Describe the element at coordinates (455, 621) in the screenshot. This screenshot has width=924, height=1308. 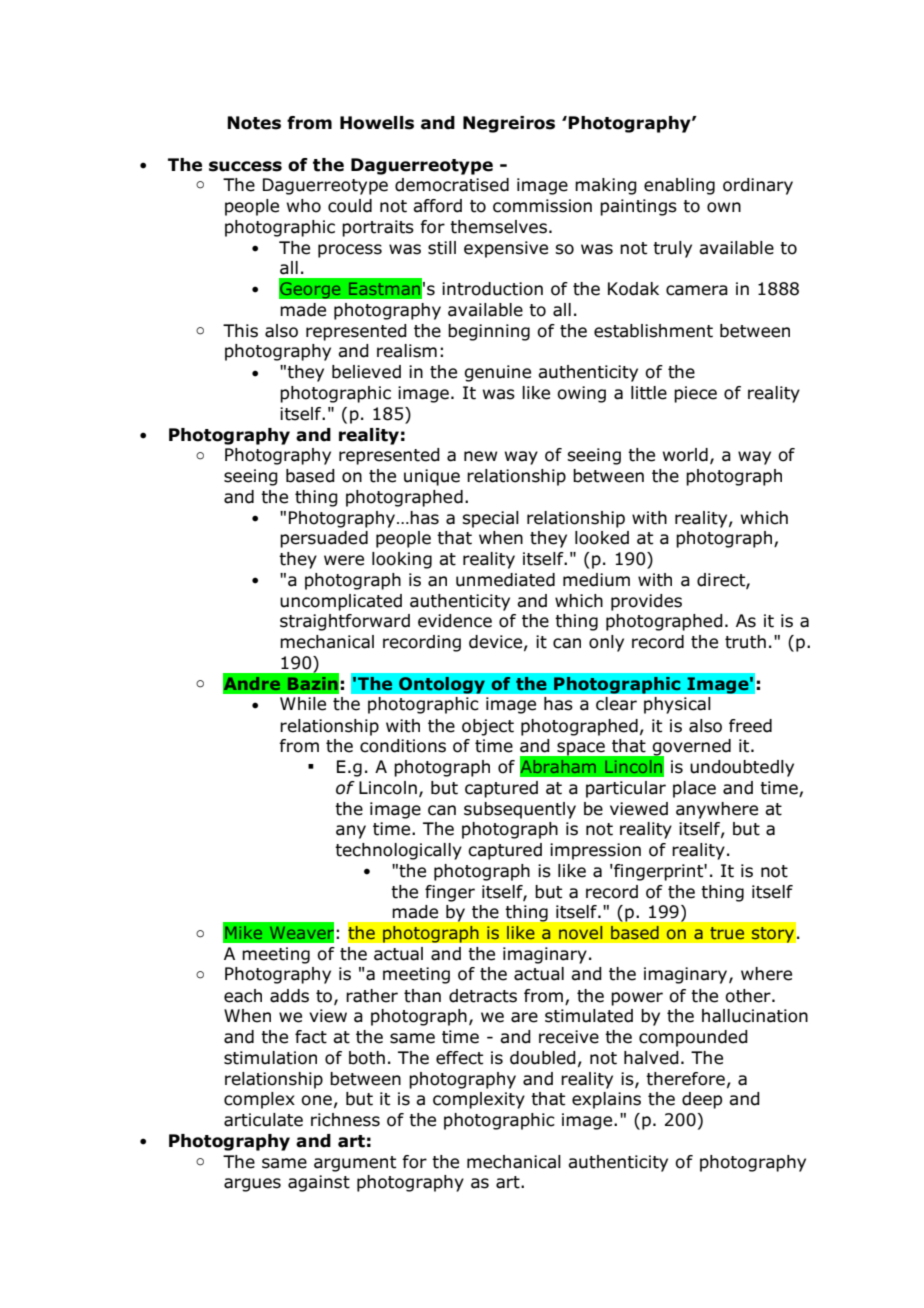
I see `evidence` at that location.
